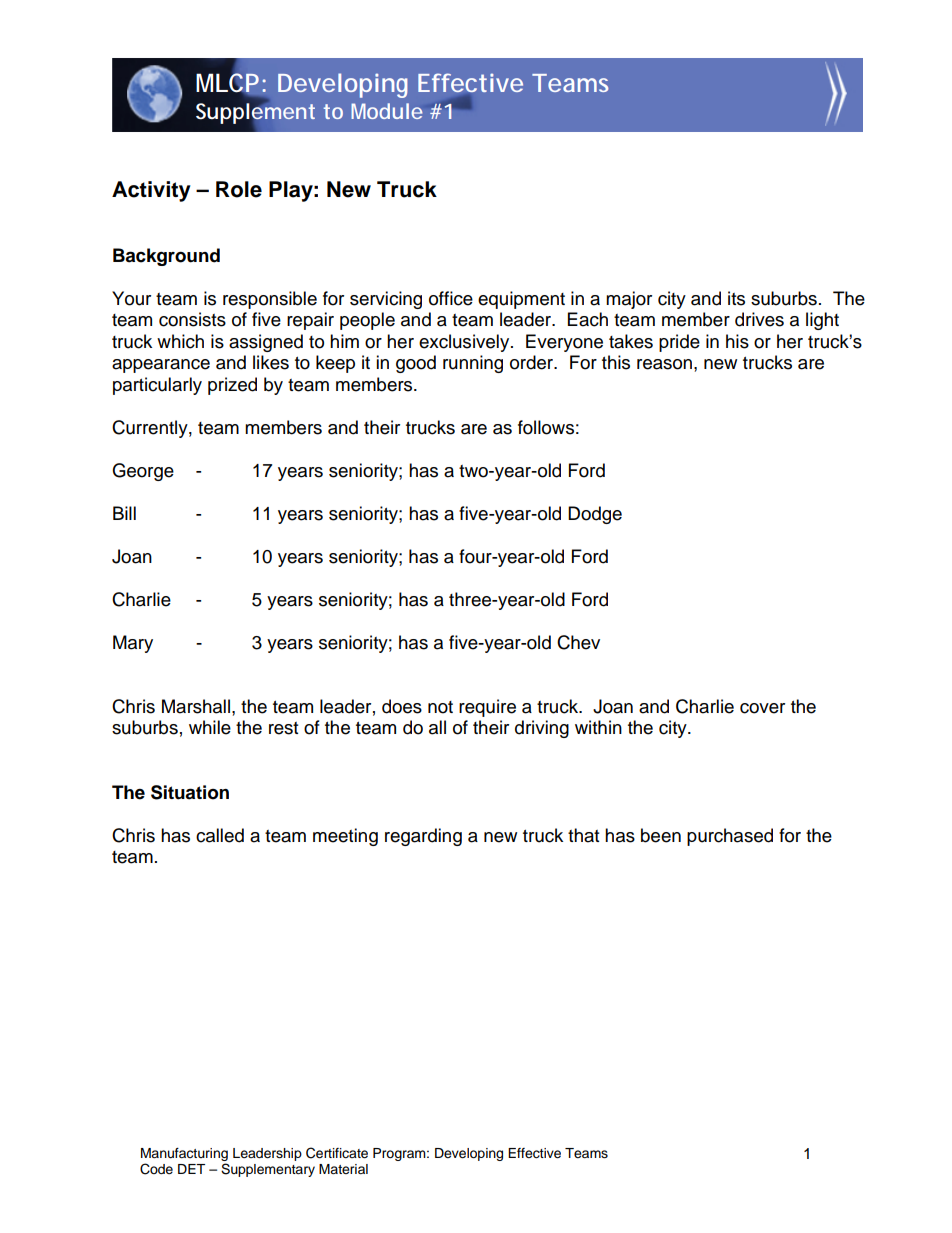  Describe the element at coordinates (343, 1169) in the screenshot. I see `Material` at that location.
